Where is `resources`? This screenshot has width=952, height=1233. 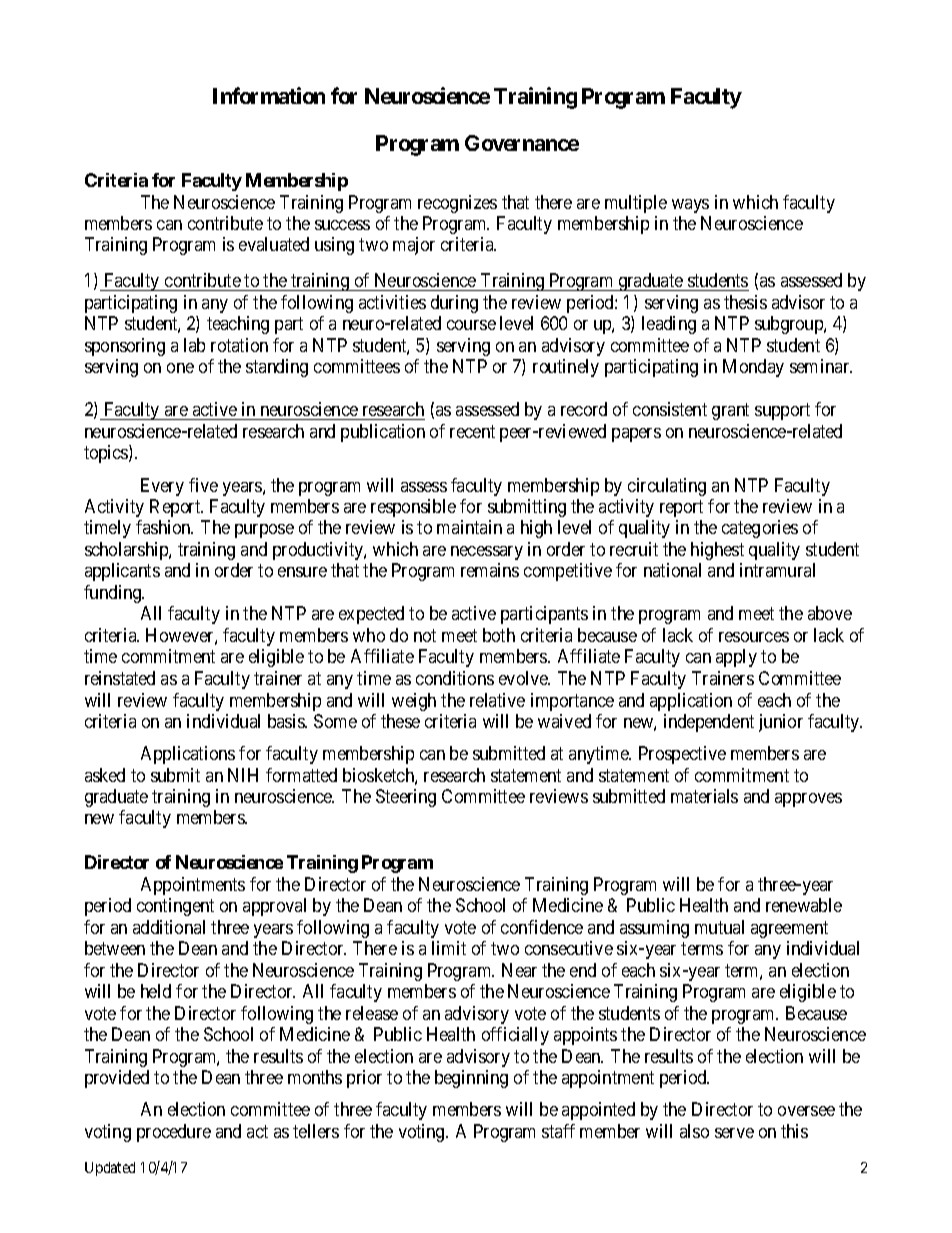
resources is located at coordinates (754, 637).
